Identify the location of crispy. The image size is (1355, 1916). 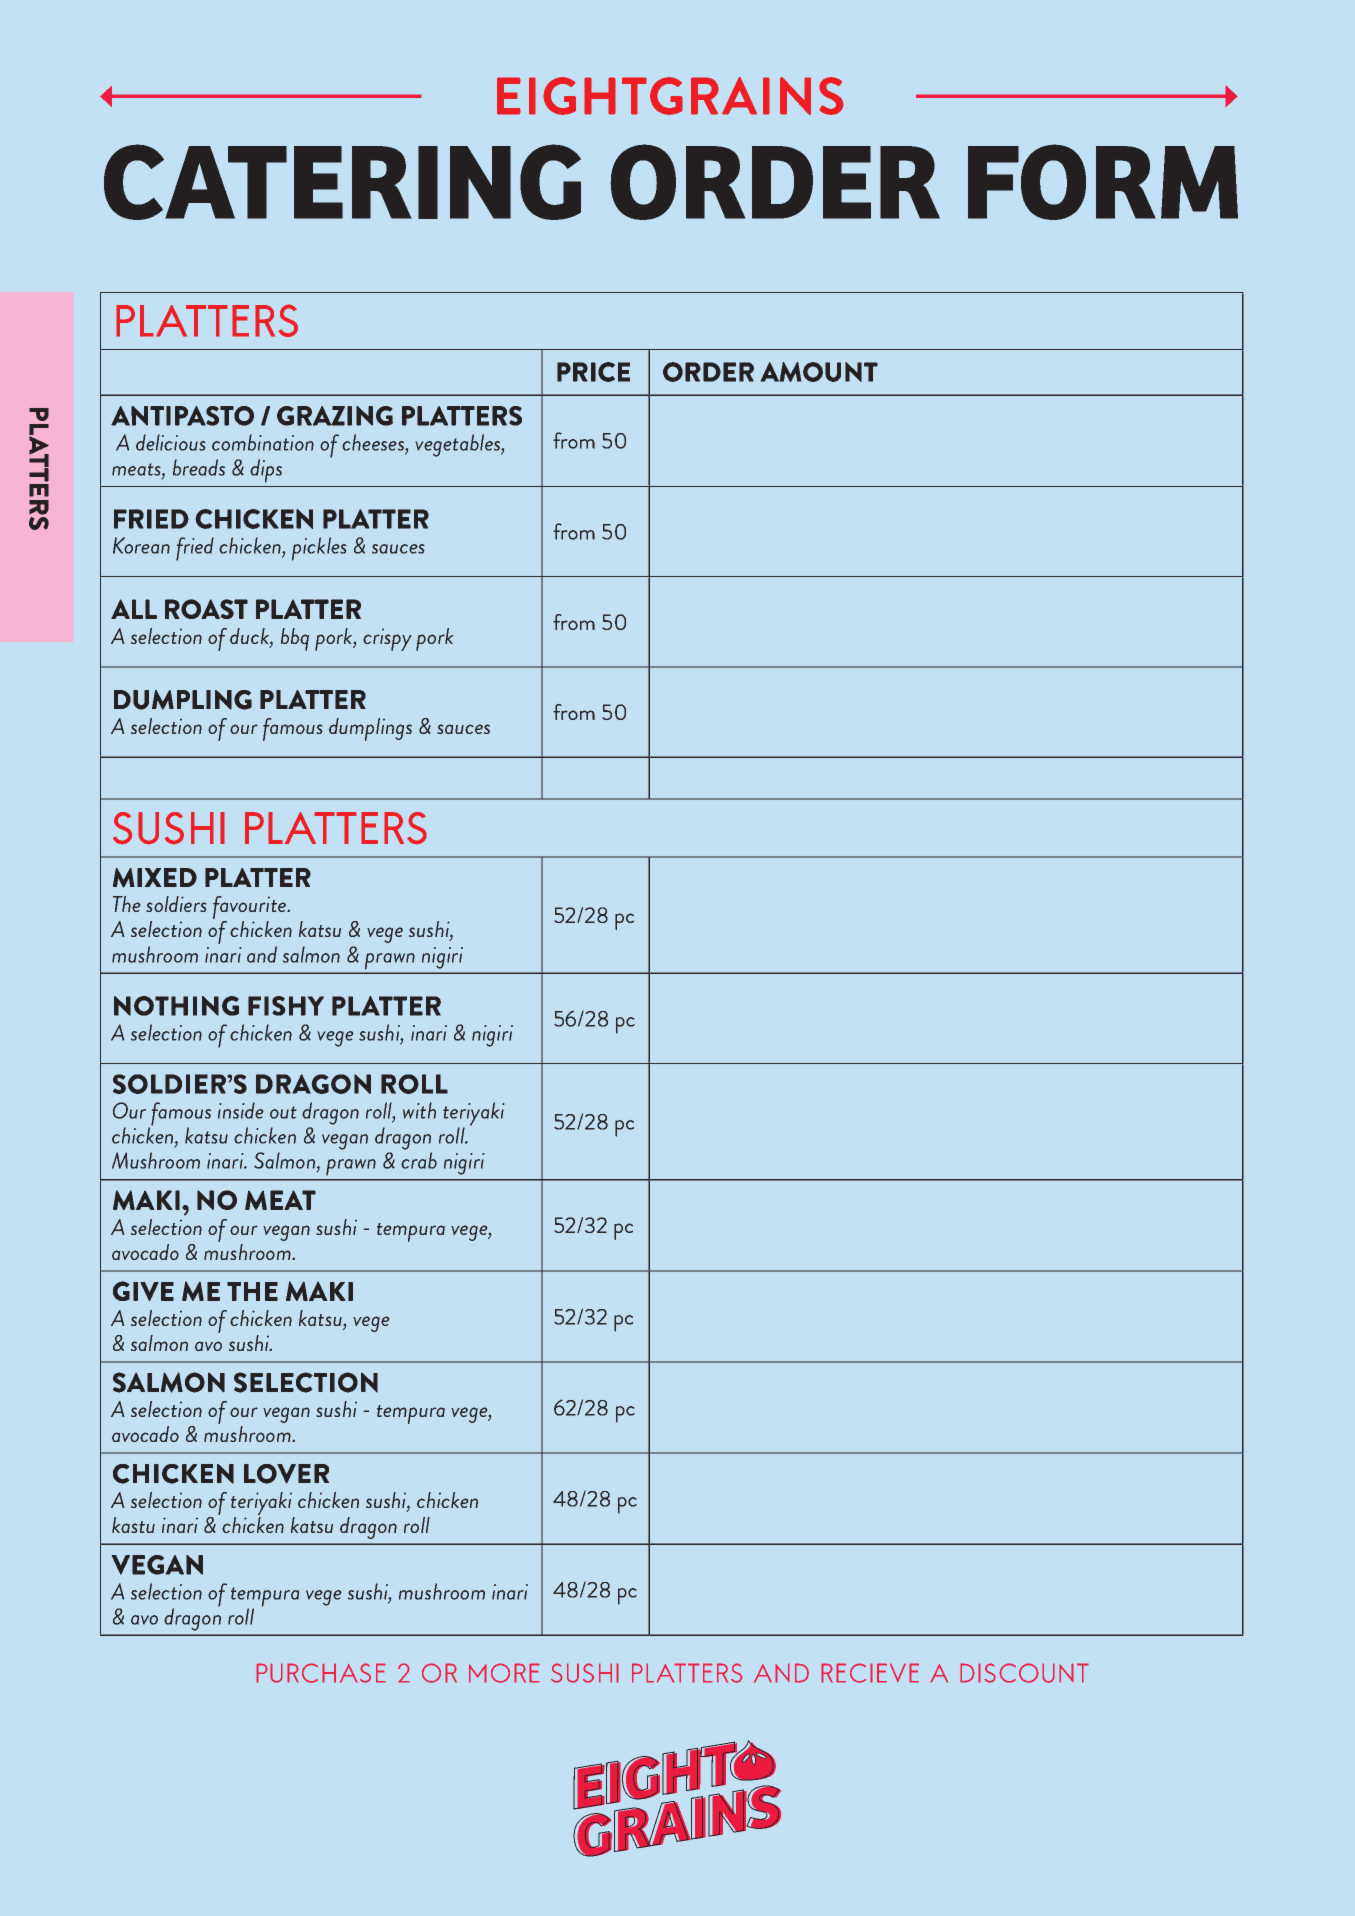
(387, 640).
